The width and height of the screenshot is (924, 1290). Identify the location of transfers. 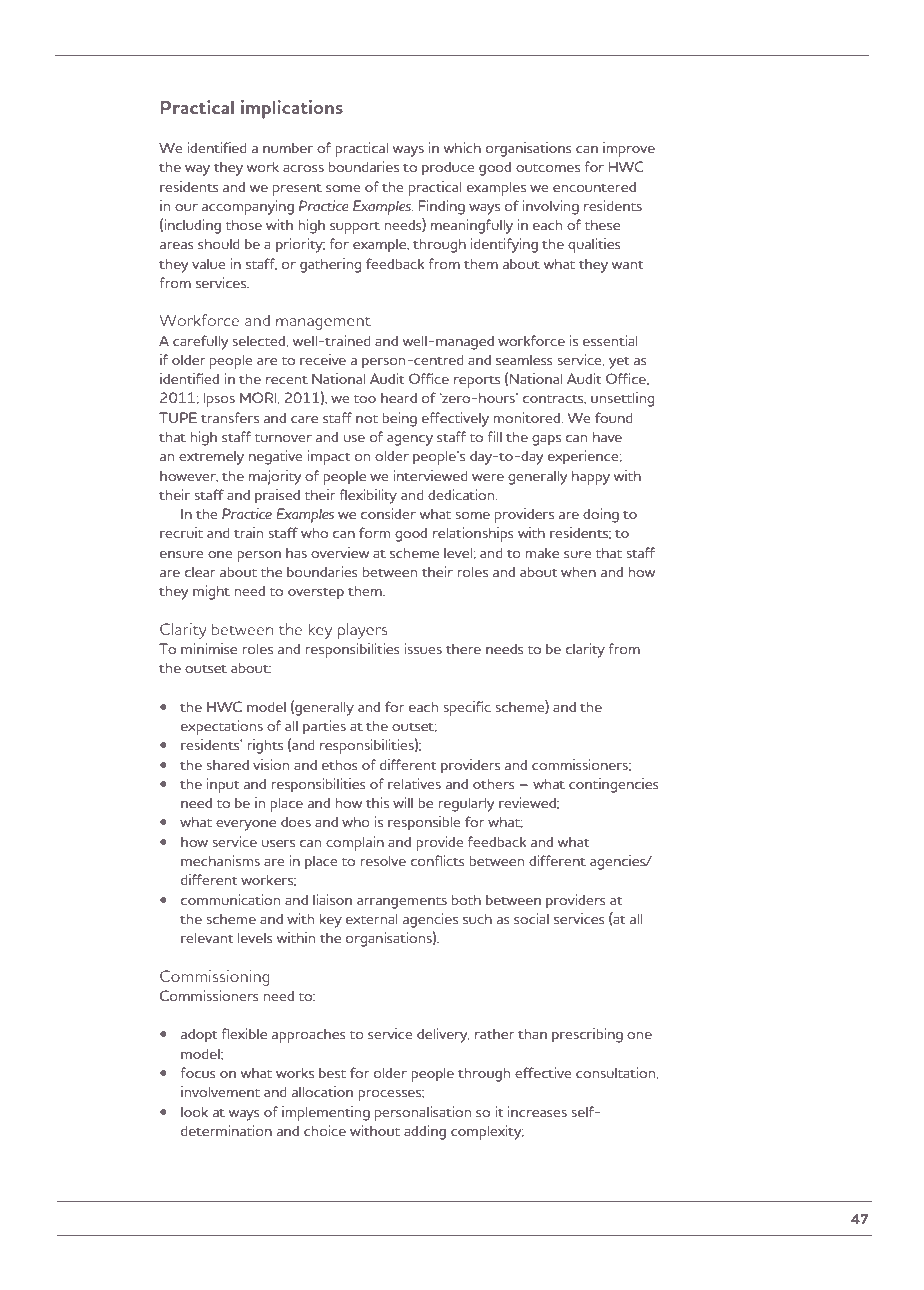
(230, 417).
